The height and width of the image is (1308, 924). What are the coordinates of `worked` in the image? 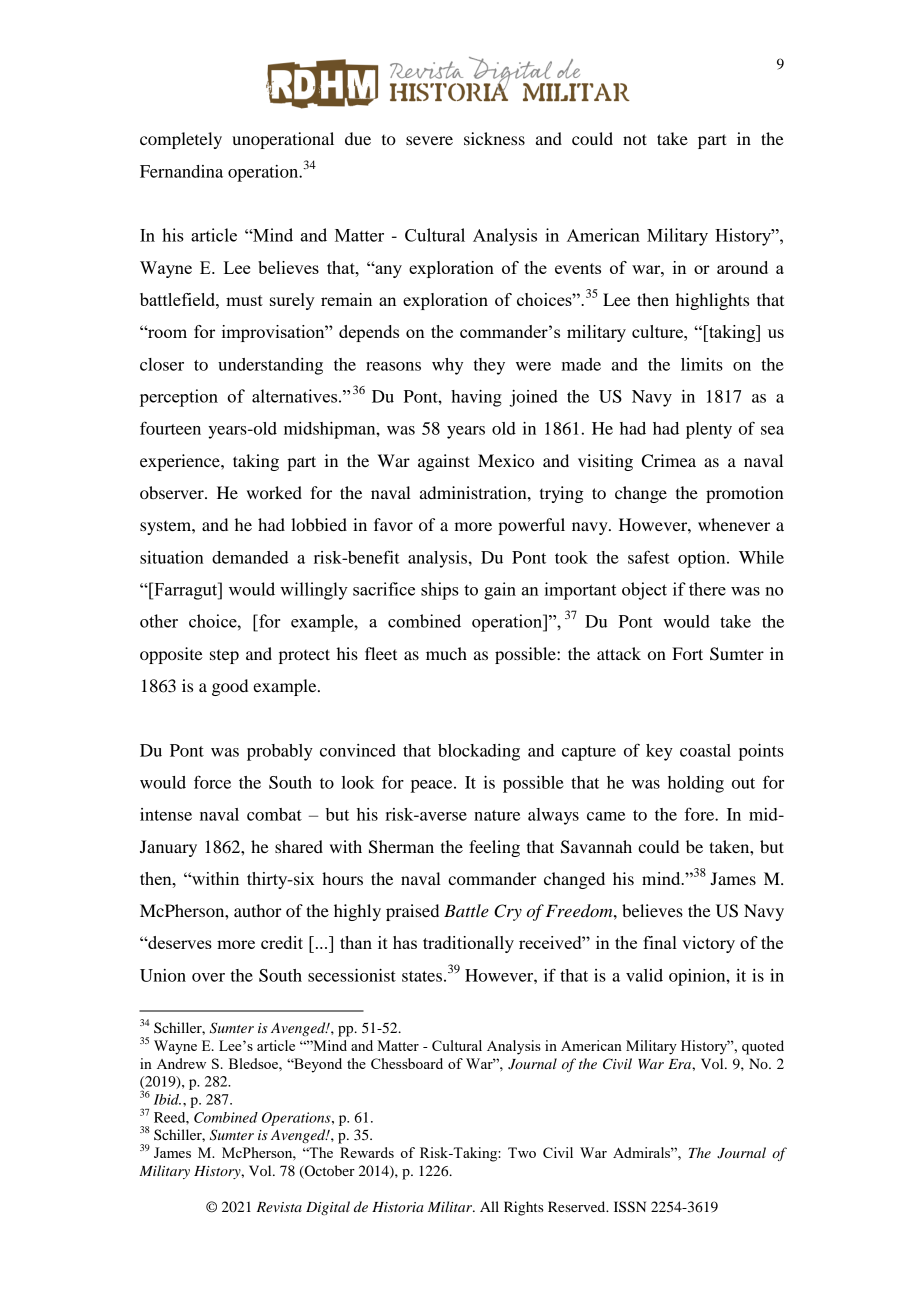 It's located at (274, 492).
